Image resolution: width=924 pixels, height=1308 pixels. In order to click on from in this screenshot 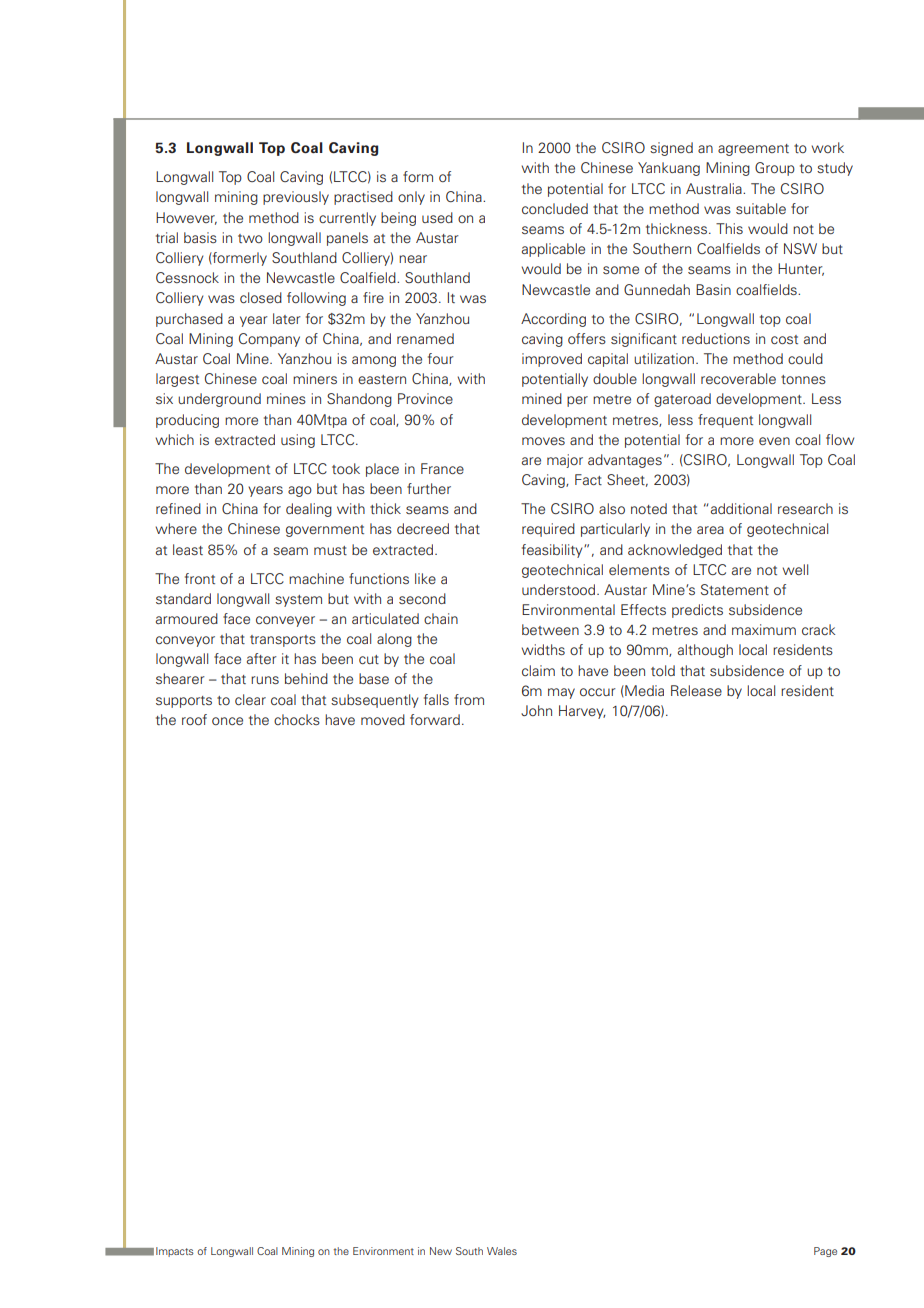, I will do `click(469, 699)`.
